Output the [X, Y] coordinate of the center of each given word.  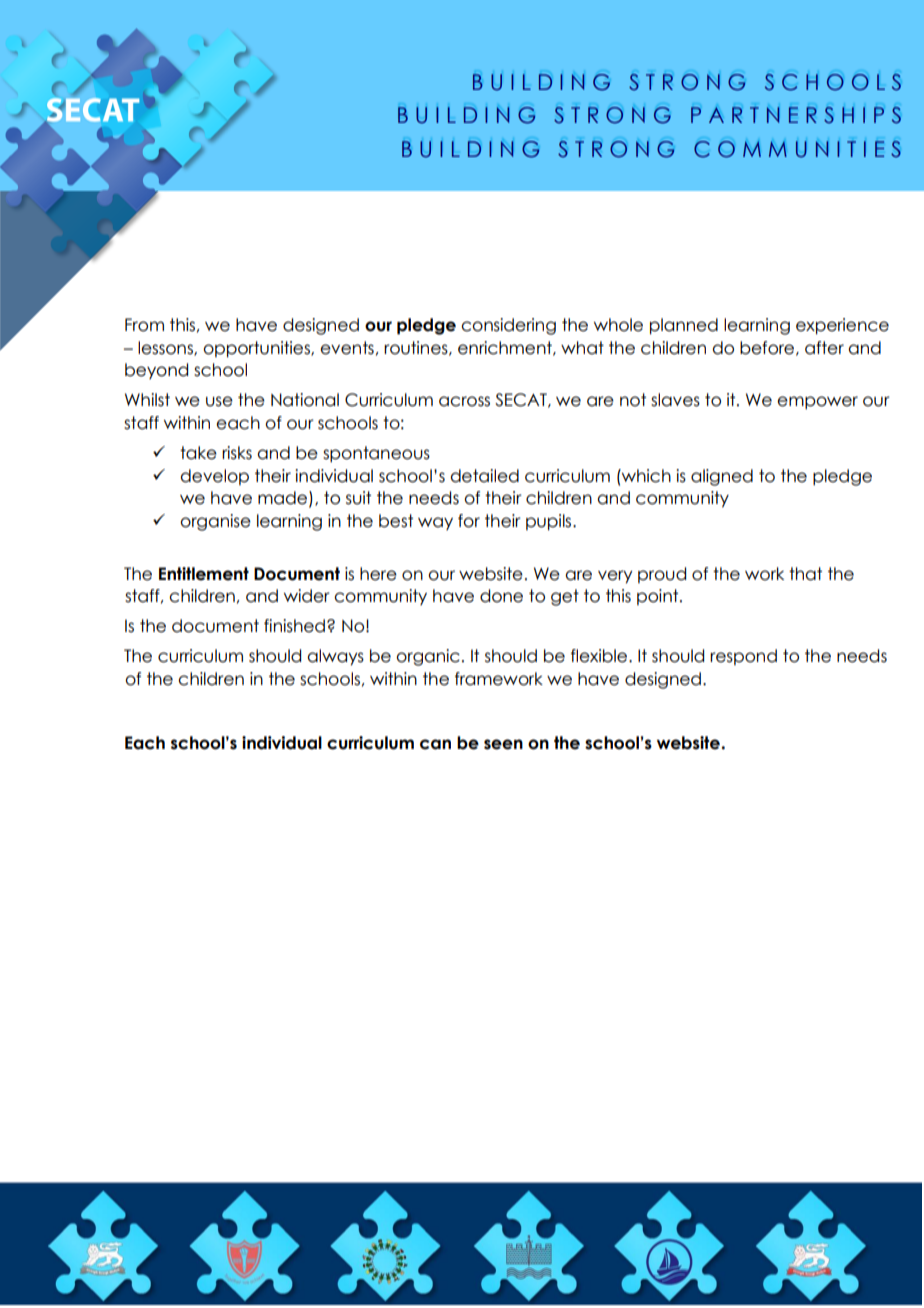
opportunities [257, 349]
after [824, 348]
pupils [550, 522]
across [464, 401]
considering [508, 326]
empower [817, 403]
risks [237, 453]
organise [215, 522]
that [805, 574]
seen [503, 744]
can [435, 744]
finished [294, 626]
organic [428, 657]
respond [743, 657]
